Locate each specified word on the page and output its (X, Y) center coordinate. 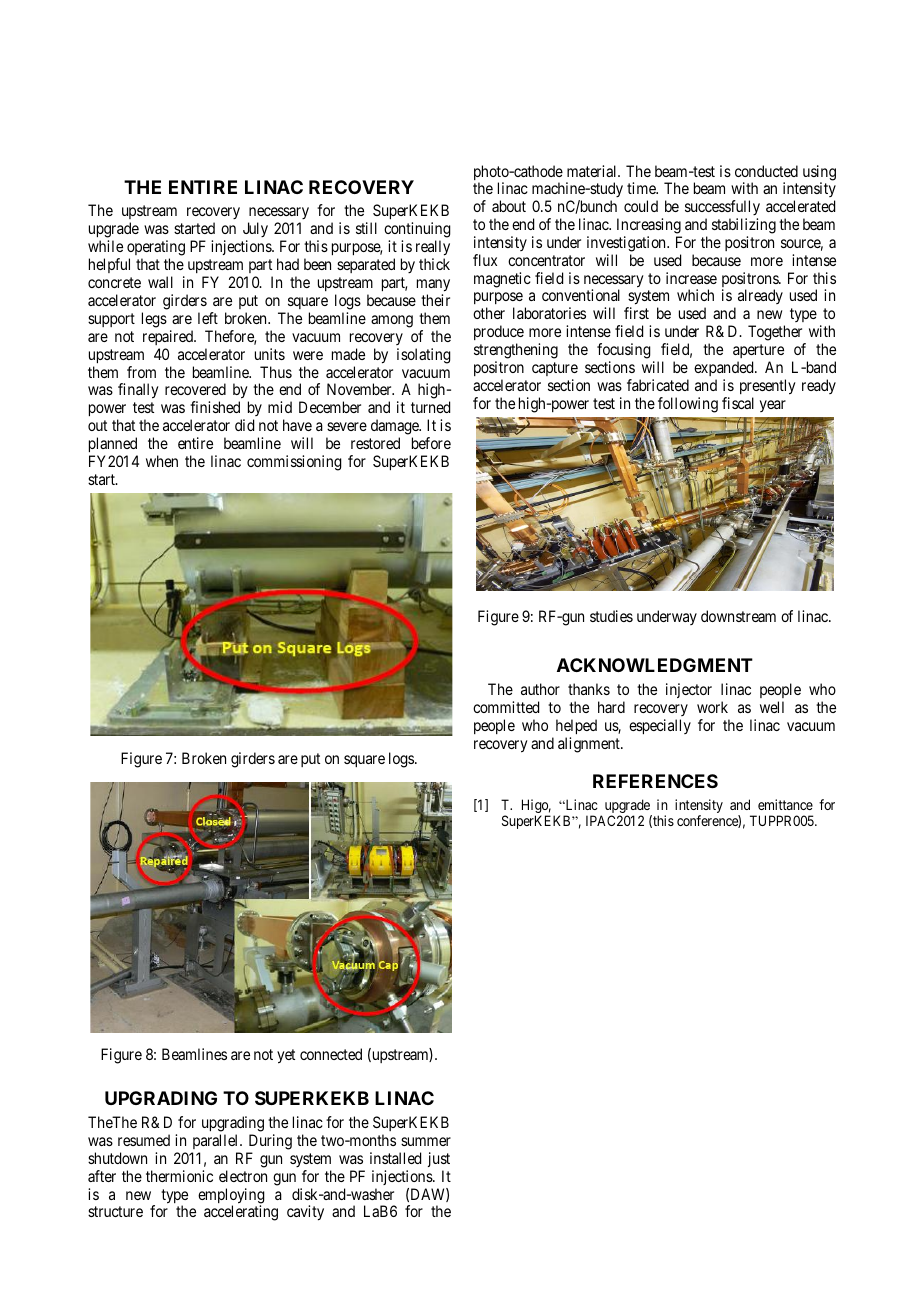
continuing (417, 231)
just (439, 1159)
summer (426, 1141)
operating (156, 249)
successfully (722, 209)
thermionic (179, 1176)
